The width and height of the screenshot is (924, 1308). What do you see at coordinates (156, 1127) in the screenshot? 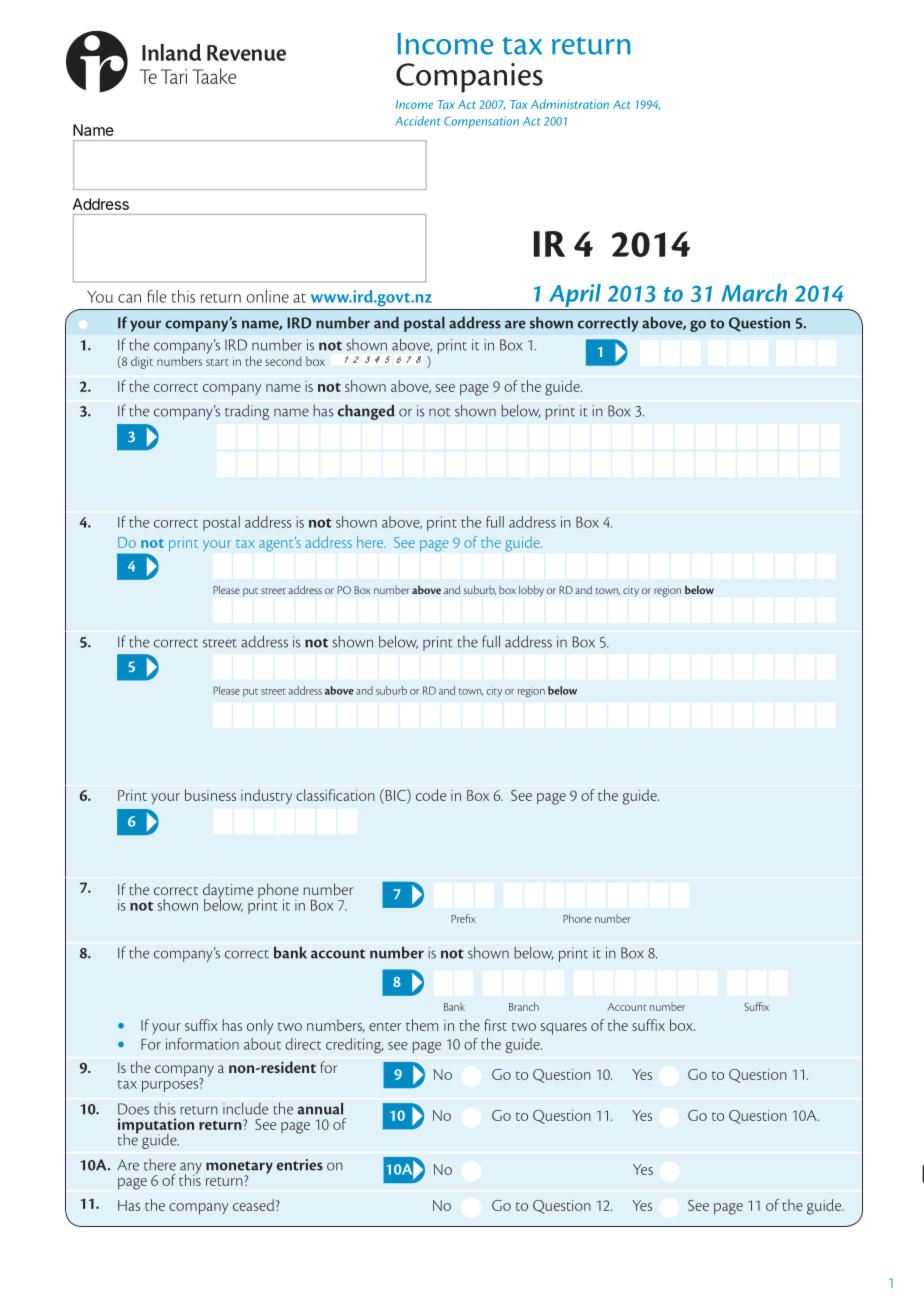
I see `imputation` at bounding box center [156, 1127].
